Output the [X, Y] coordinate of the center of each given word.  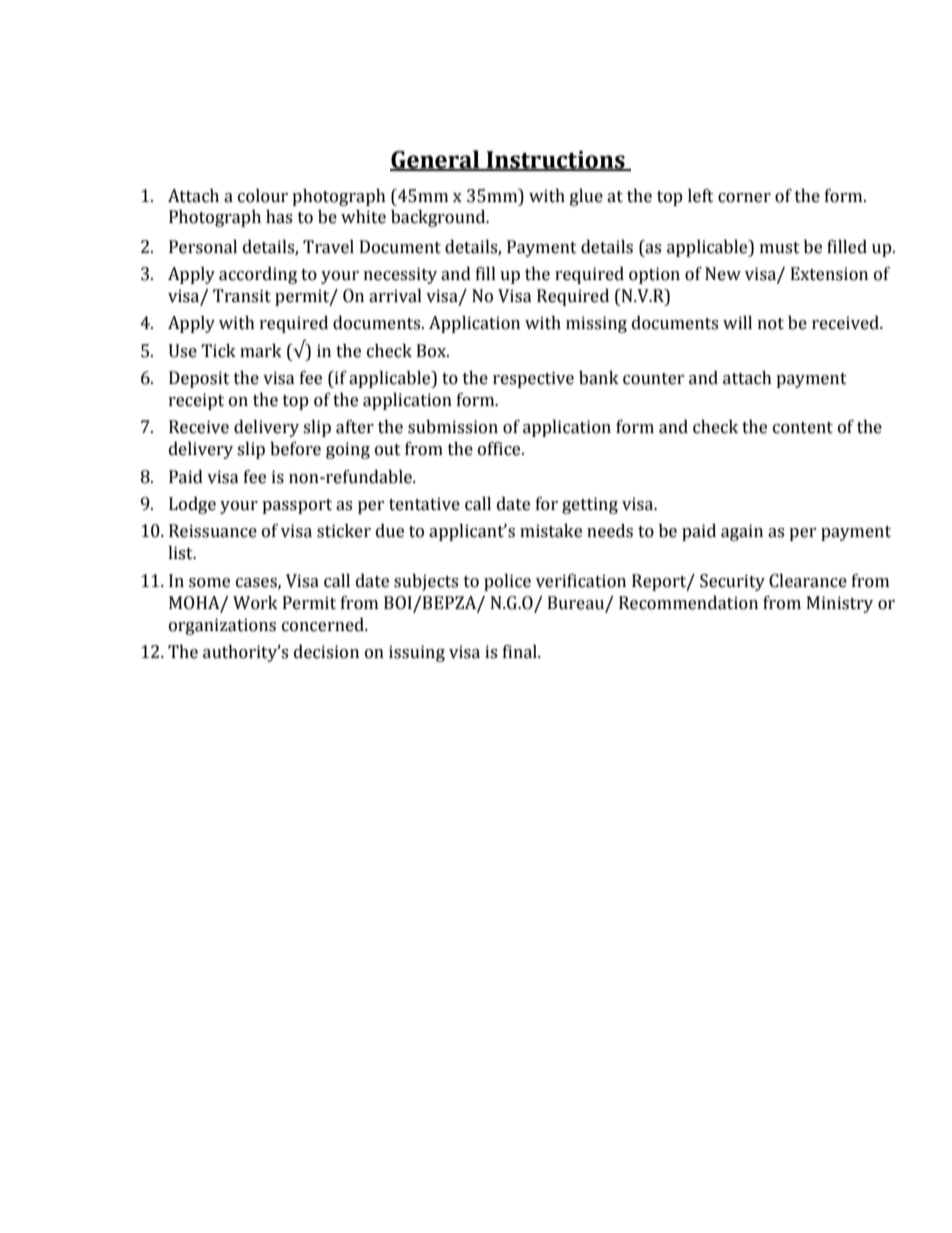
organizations [222, 626]
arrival [395, 296]
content [803, 428]
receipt [196, 401]
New [723, 274]
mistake [551, 531]
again [742, 532]
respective [533, 379]
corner [744, 198]
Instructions [555, 160]
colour [263, 196]
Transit [242, 296]
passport [297, 506]
